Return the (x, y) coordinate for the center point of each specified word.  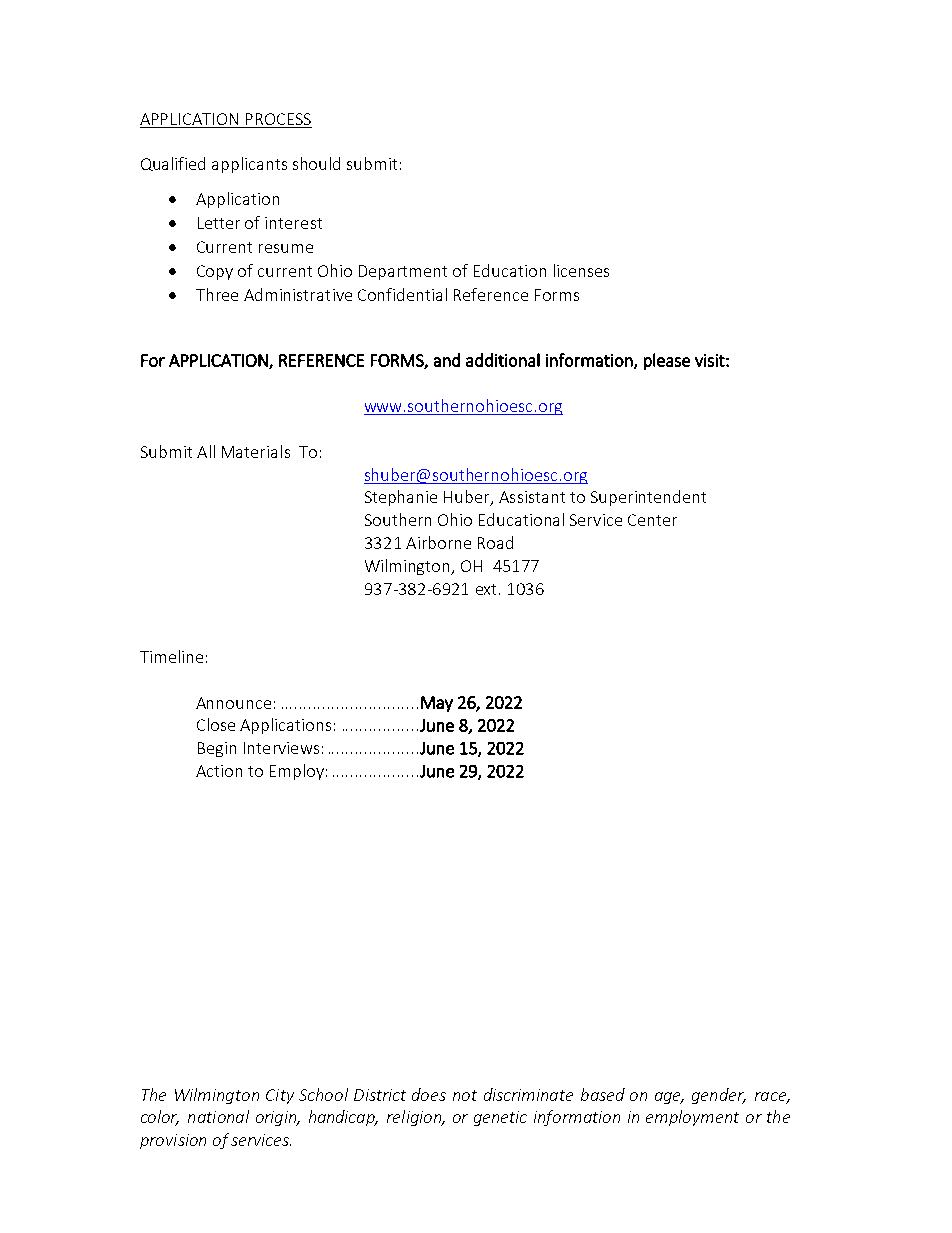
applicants (249, 165)
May (437, 704)
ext (486, 589)
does (429, 1094)
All (206, 451)
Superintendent (648, 498)
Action (219, 771)
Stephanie (401, 498)
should (316, 163)
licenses (581, 270)
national (218, 1116)
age (669, 1098)
